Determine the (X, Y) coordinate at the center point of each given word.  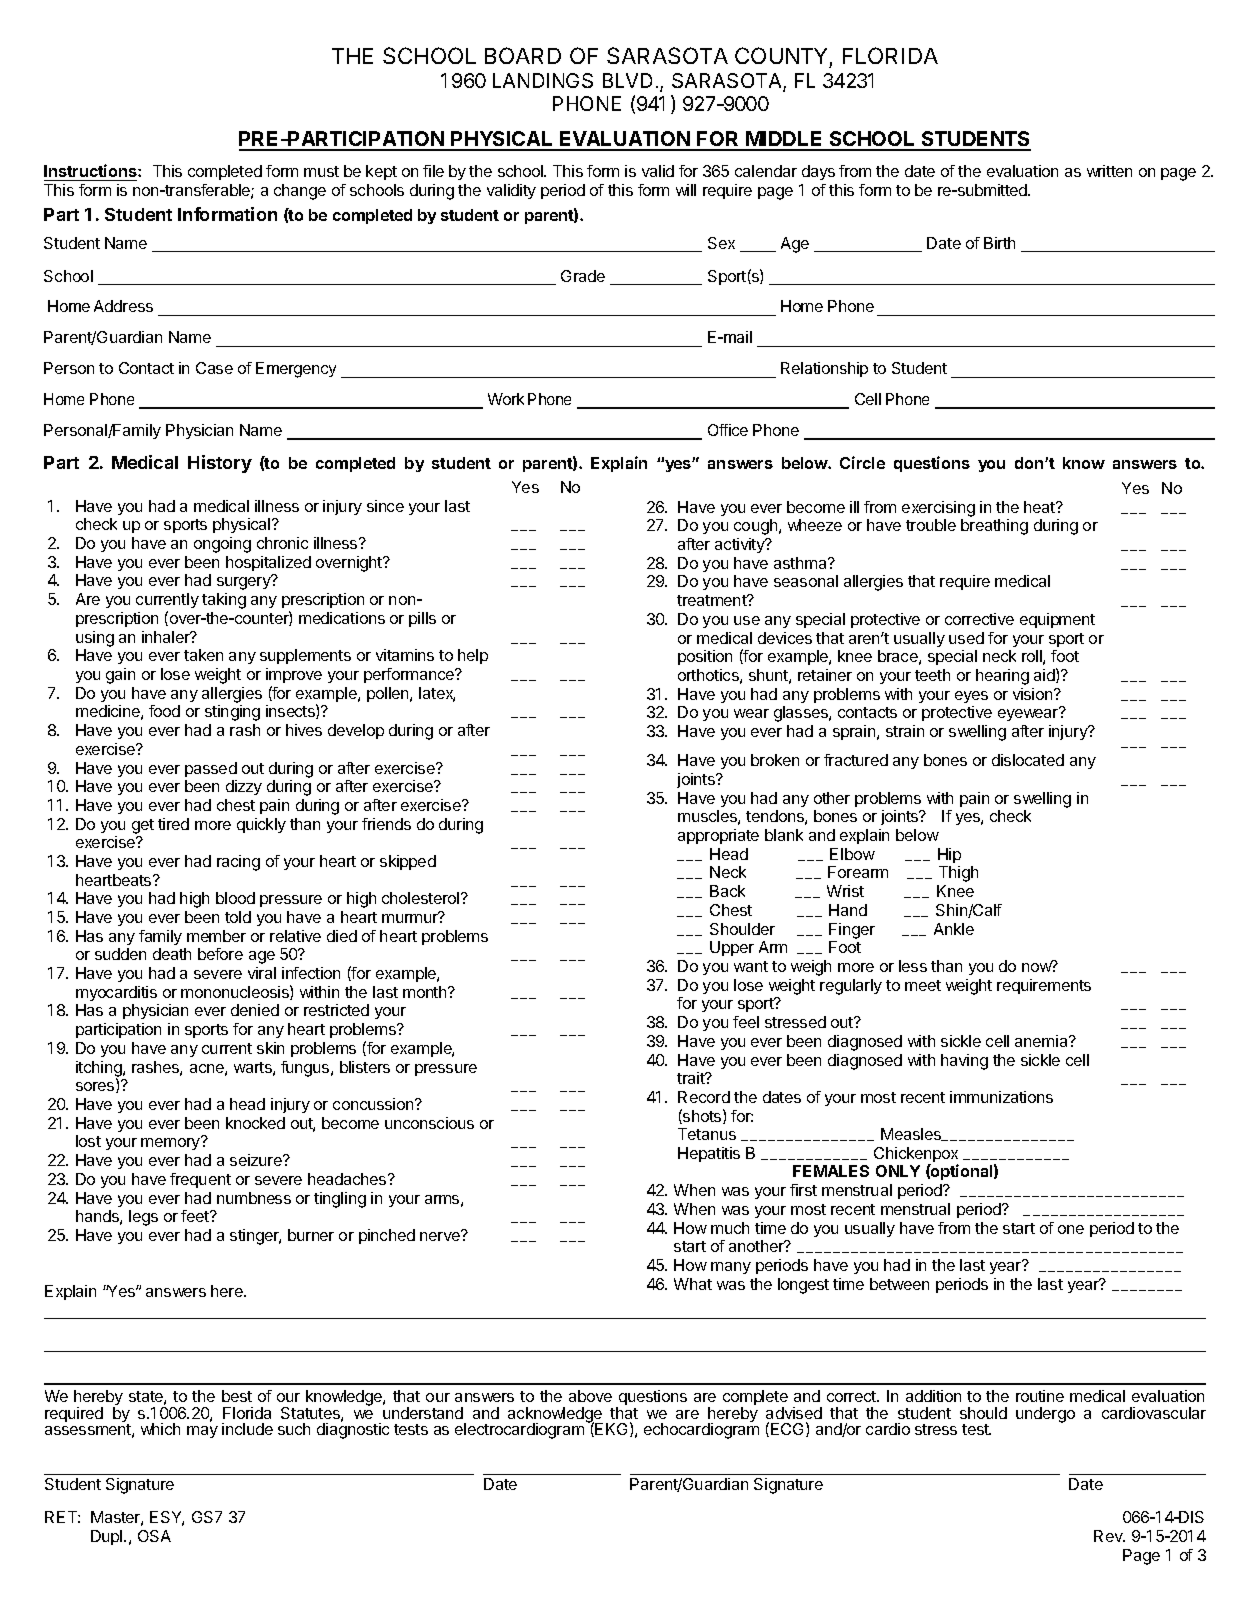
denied (255, 1010)
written (1109, 171)
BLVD (627, 80)
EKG (611, 1429)
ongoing (222, 545)
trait (692, 1078)
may (202, 1432)
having (964, 1062)
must (321, 171)
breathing (994, 527)
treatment (713, 600)
